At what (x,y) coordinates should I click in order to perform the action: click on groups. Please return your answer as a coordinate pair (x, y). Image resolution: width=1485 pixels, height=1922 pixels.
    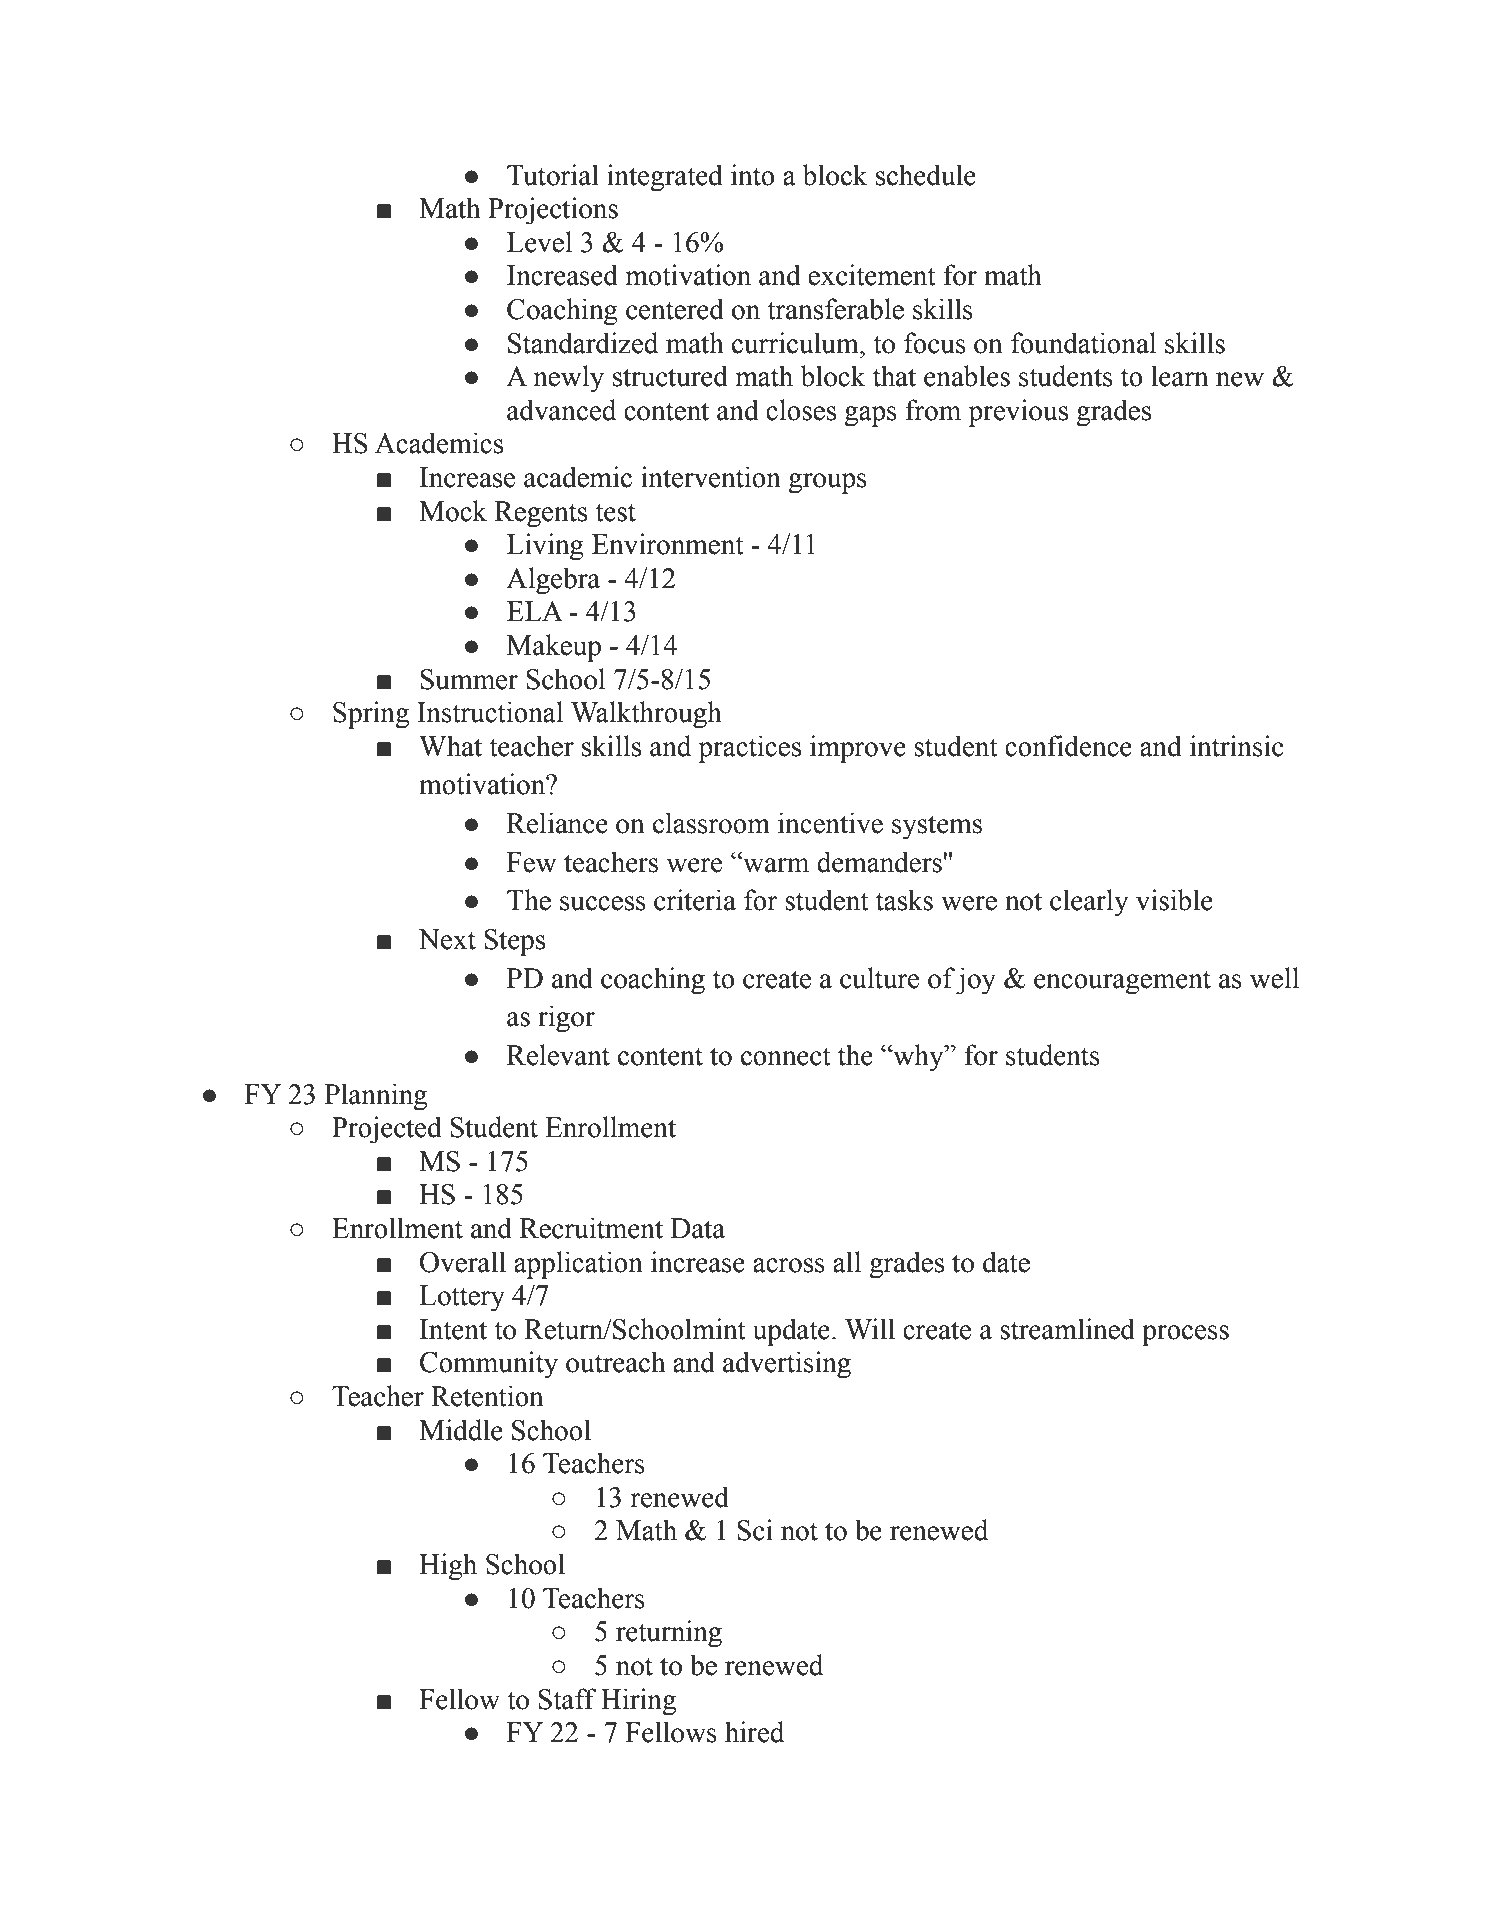
    Looking at the image, I should click on (827, 483).
